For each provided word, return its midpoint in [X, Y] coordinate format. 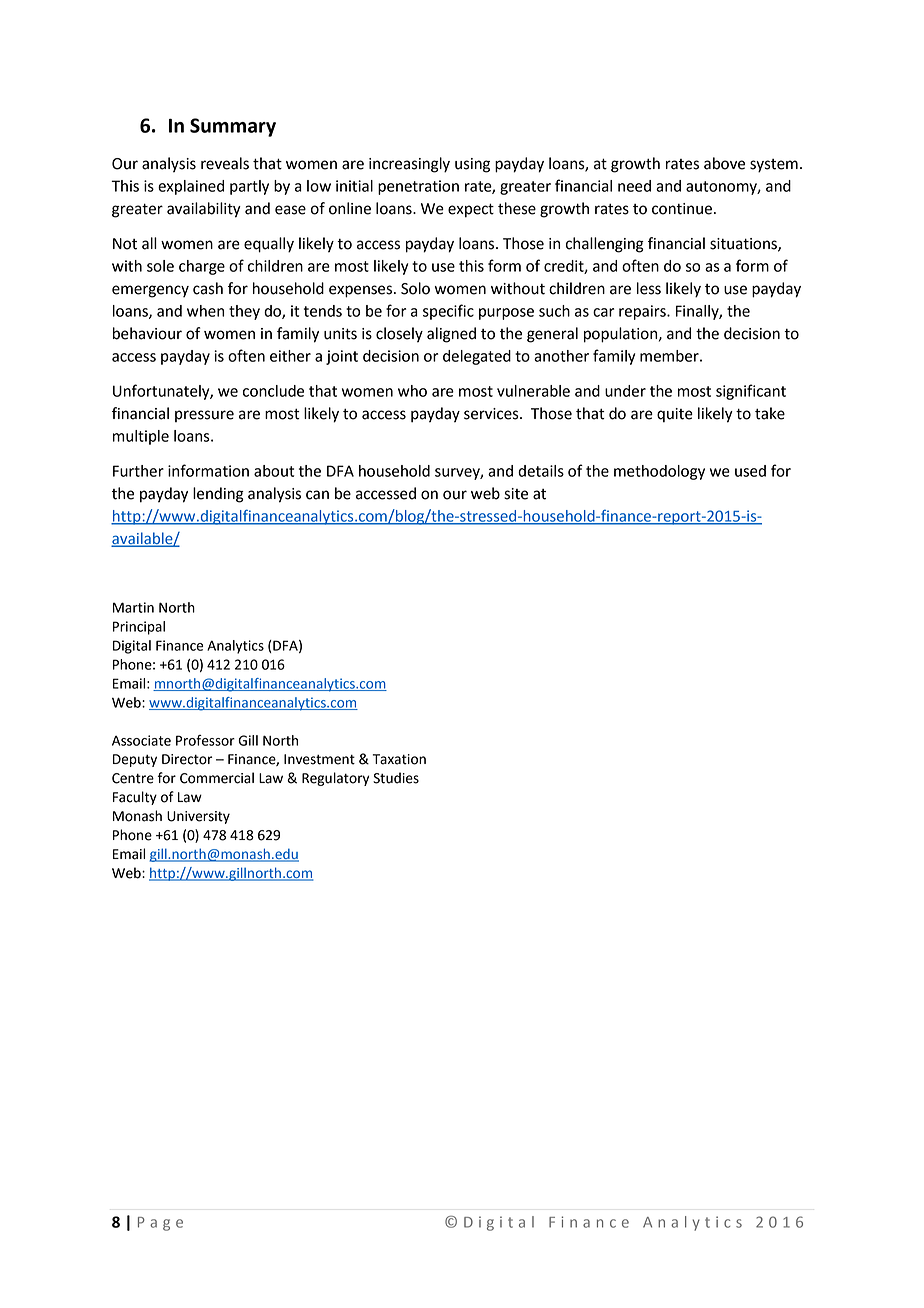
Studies [396, 778]
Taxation [399, 759]
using [472, 165]
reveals [225, 163]
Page [160, 1224]
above [724, 163]
